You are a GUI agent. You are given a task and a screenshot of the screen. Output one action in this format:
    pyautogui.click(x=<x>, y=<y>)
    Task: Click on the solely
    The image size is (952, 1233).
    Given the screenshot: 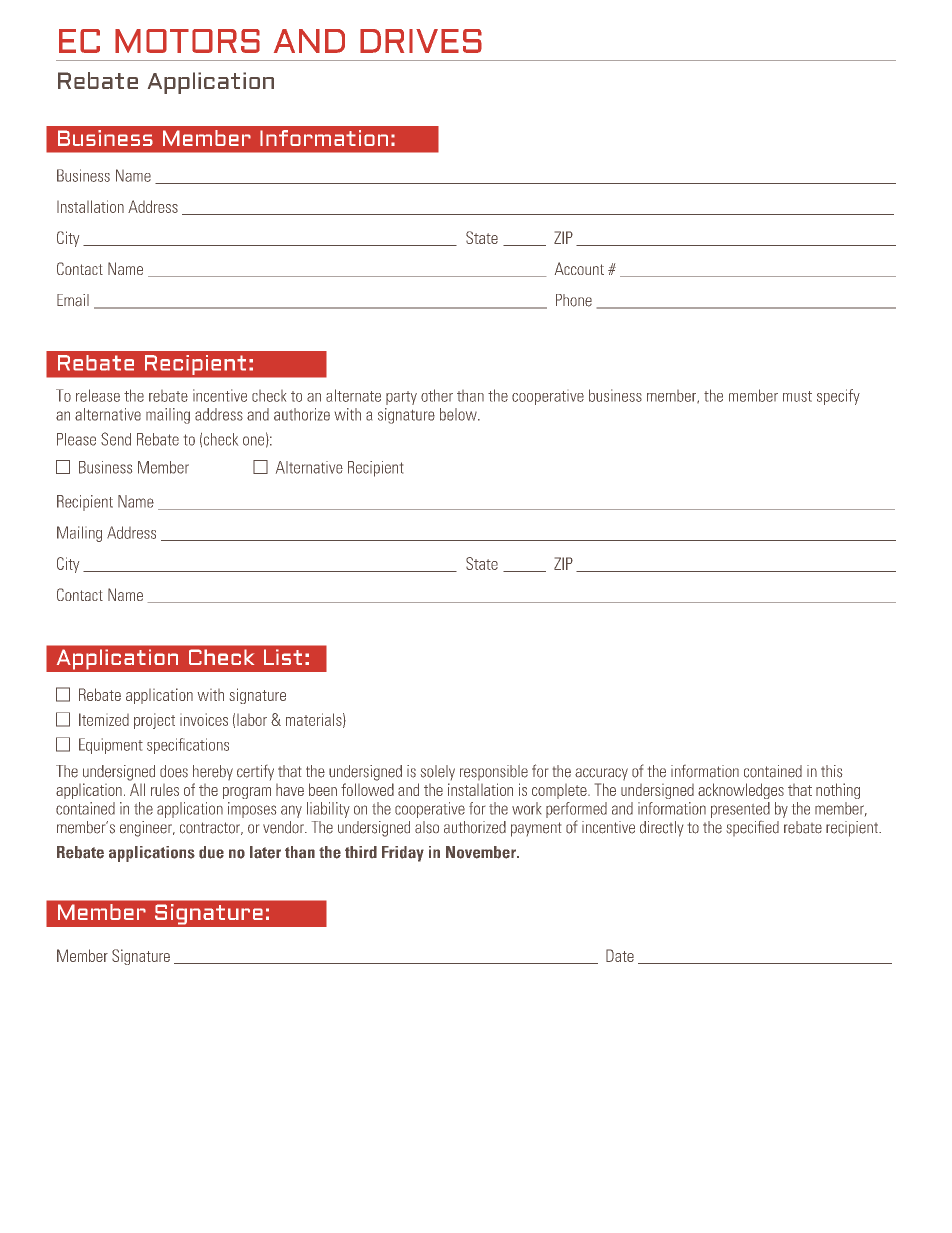 What is the action you would take?
    pyautogui.click(x=438, y=772)
